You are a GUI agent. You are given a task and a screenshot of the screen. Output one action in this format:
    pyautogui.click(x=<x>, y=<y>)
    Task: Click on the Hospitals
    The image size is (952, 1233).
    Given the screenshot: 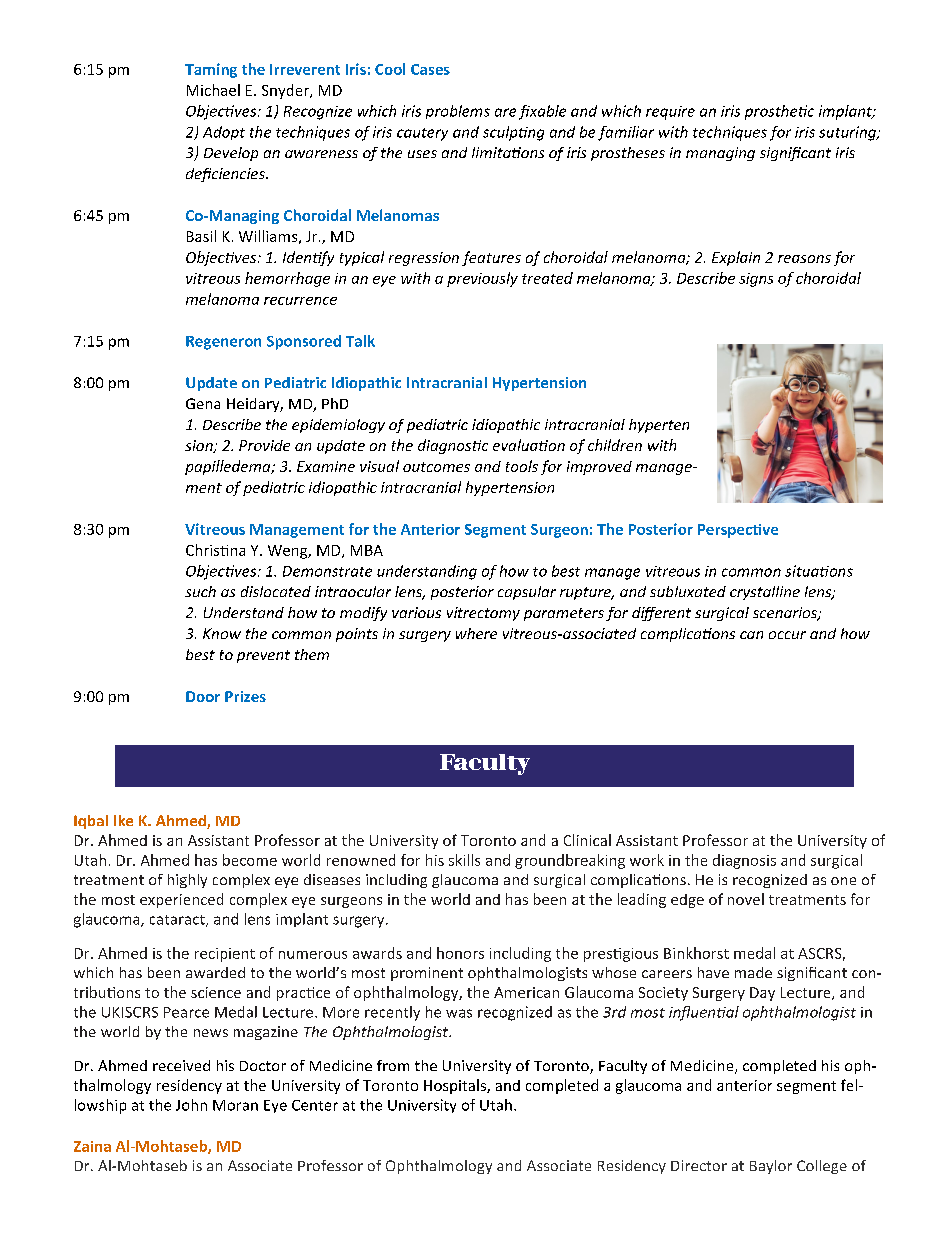 What is the action you would take?
    pyautogui.click(x=456, y=1086)
